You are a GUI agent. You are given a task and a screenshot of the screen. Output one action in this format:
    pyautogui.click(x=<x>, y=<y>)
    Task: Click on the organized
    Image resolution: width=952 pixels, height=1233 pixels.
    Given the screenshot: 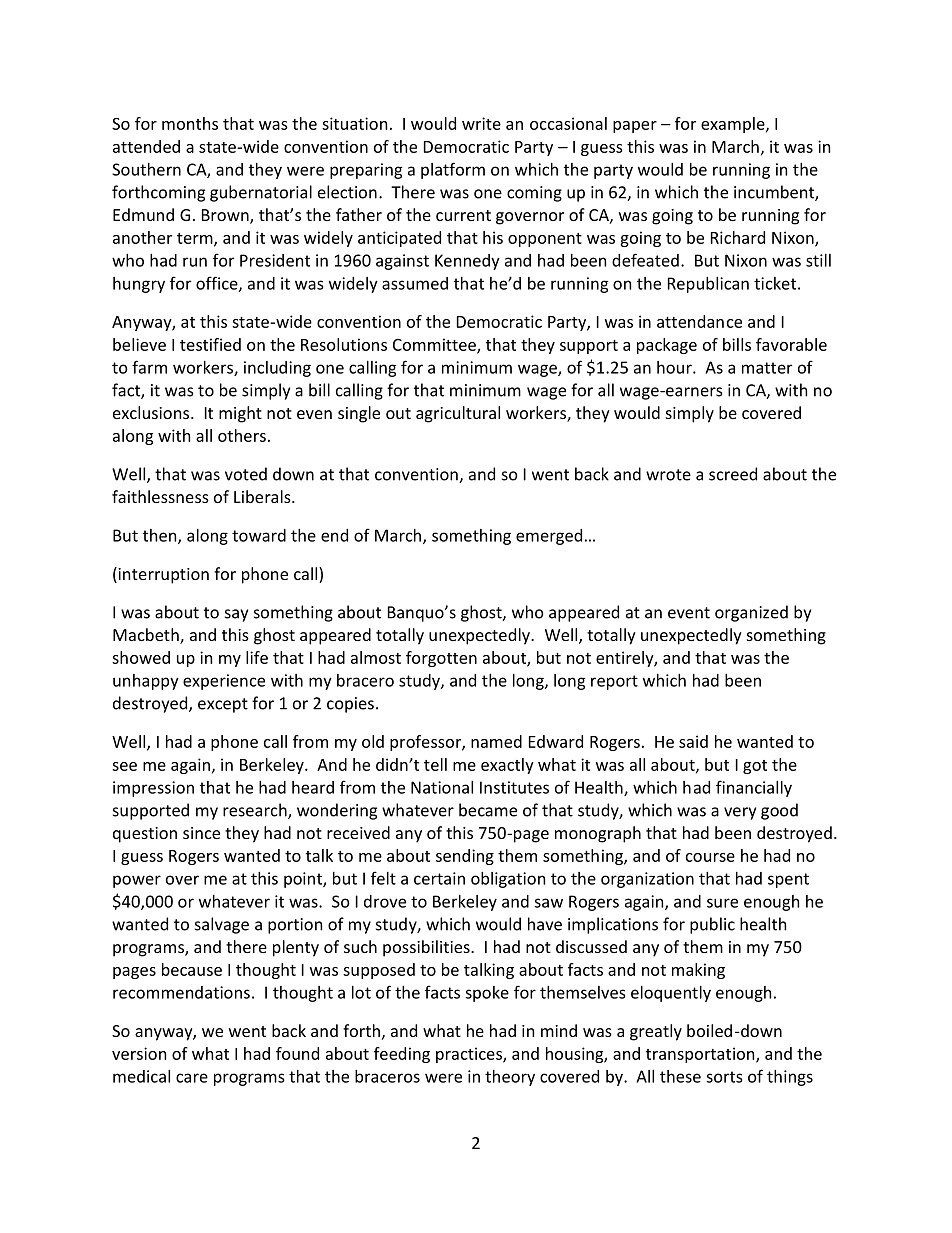 What is the action you would take?
    pyautogui.click(x=751, y=613)
